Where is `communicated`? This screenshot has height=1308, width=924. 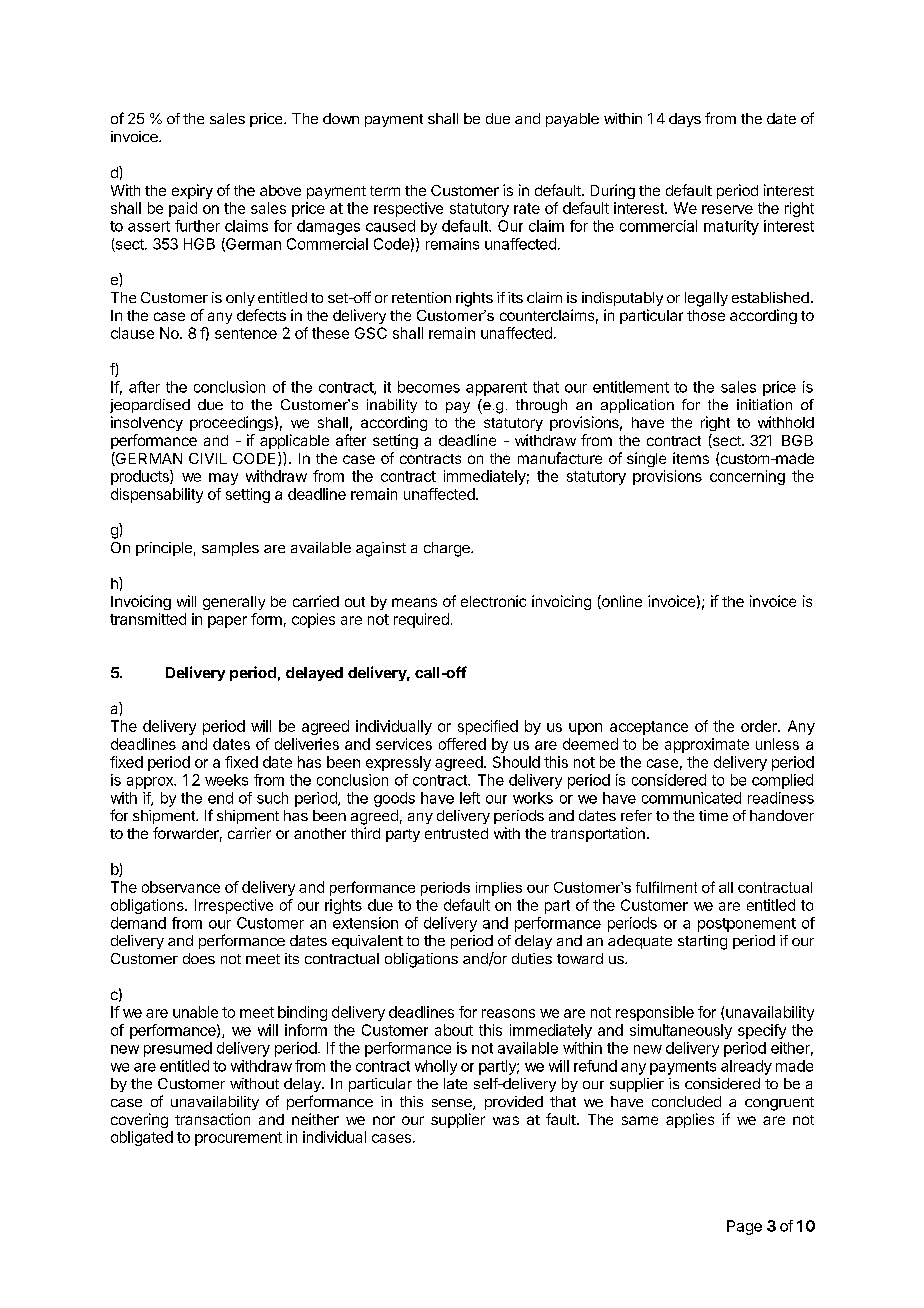 communicated is located at coordinates (691, 798).
